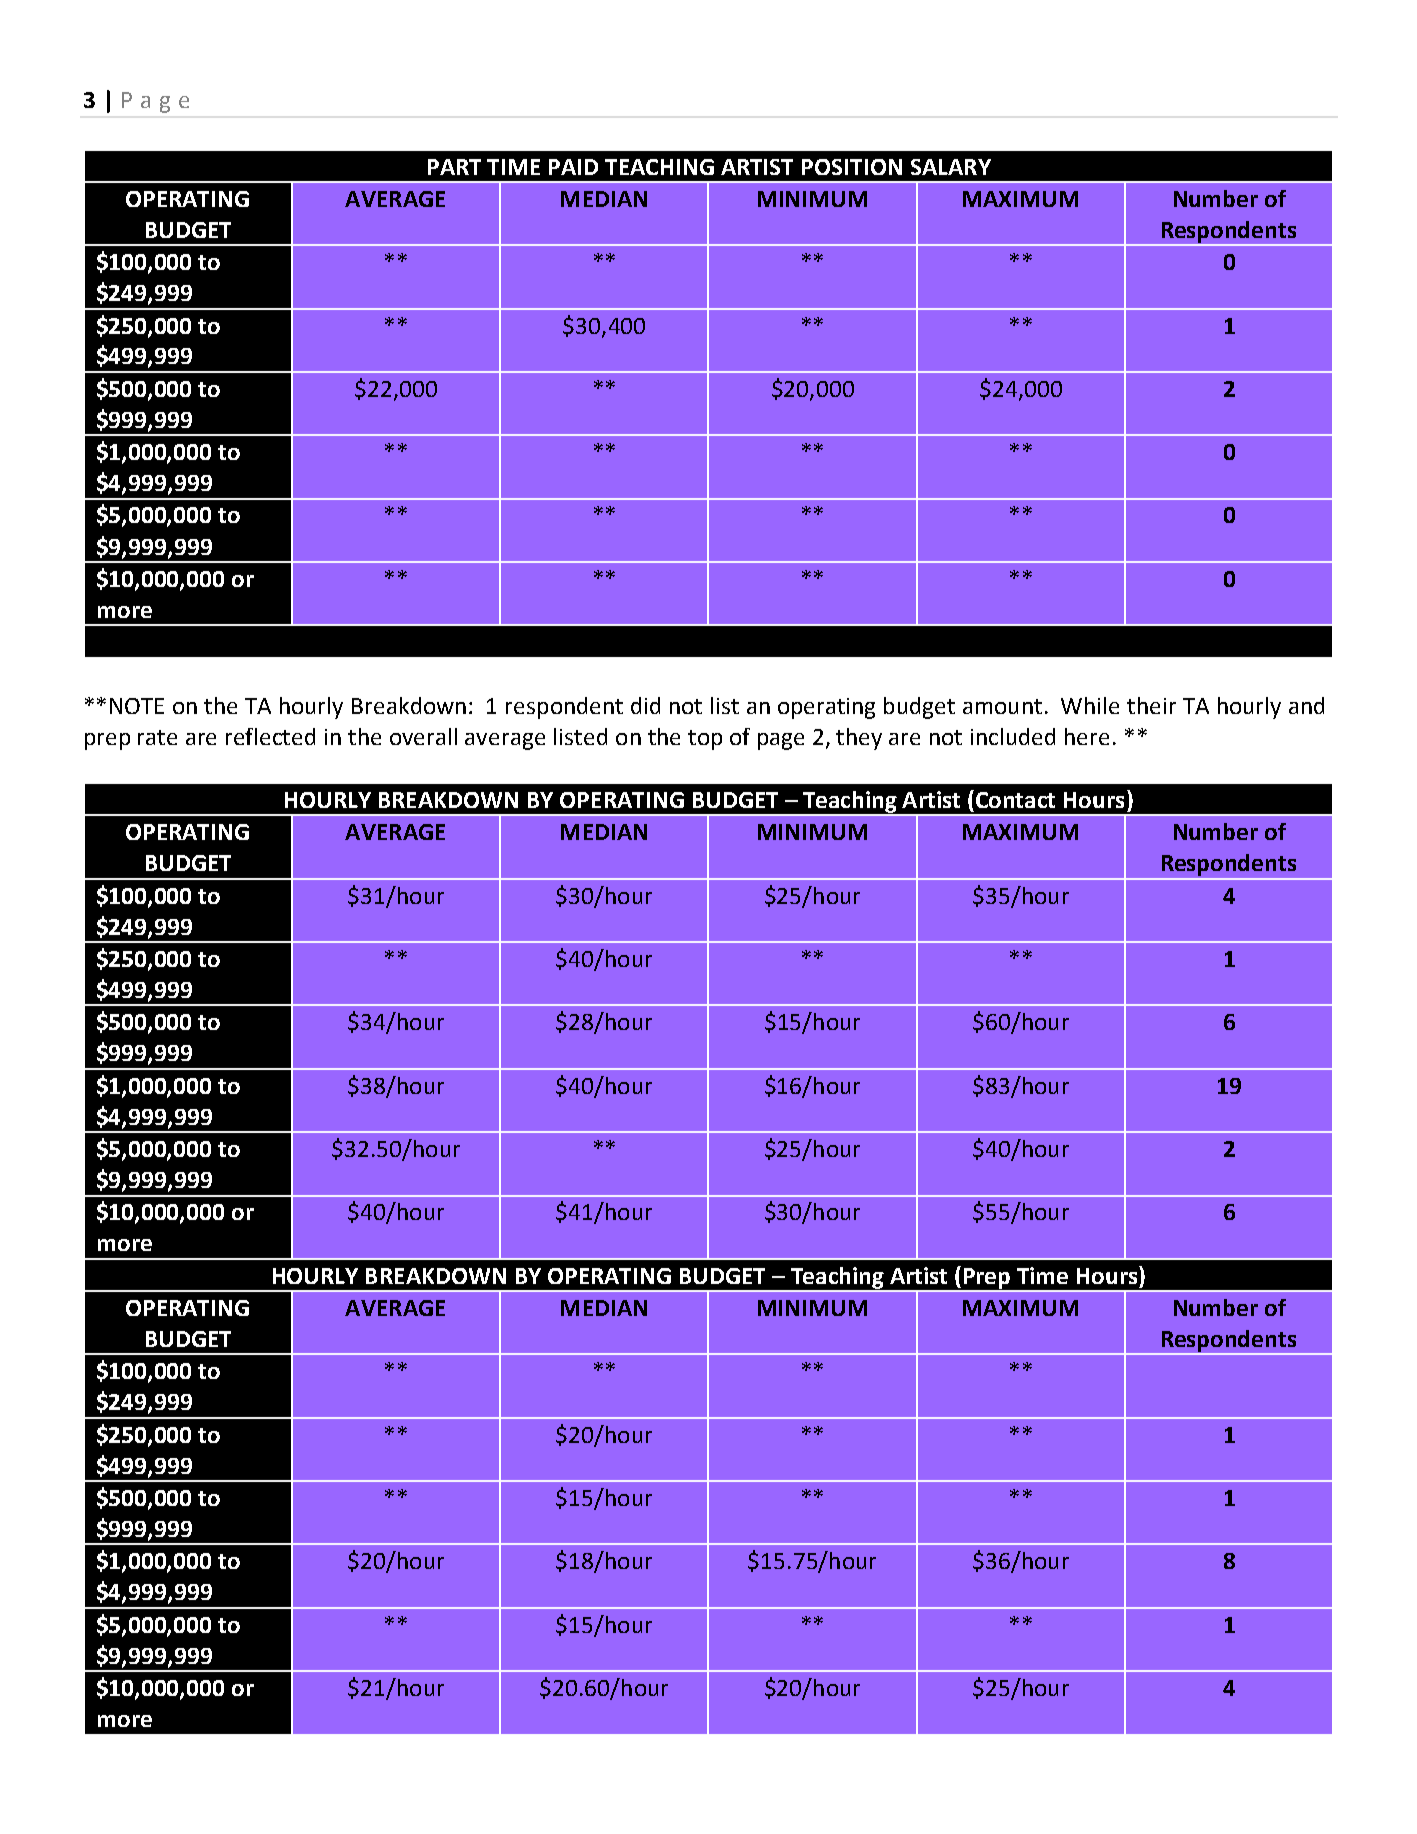 Image resolution: width=1417 pixels, height=1834 pixels. What do you see at coordinates (1002, 706) in the page?
I see `amount` at bounding box center [1002, 706].
